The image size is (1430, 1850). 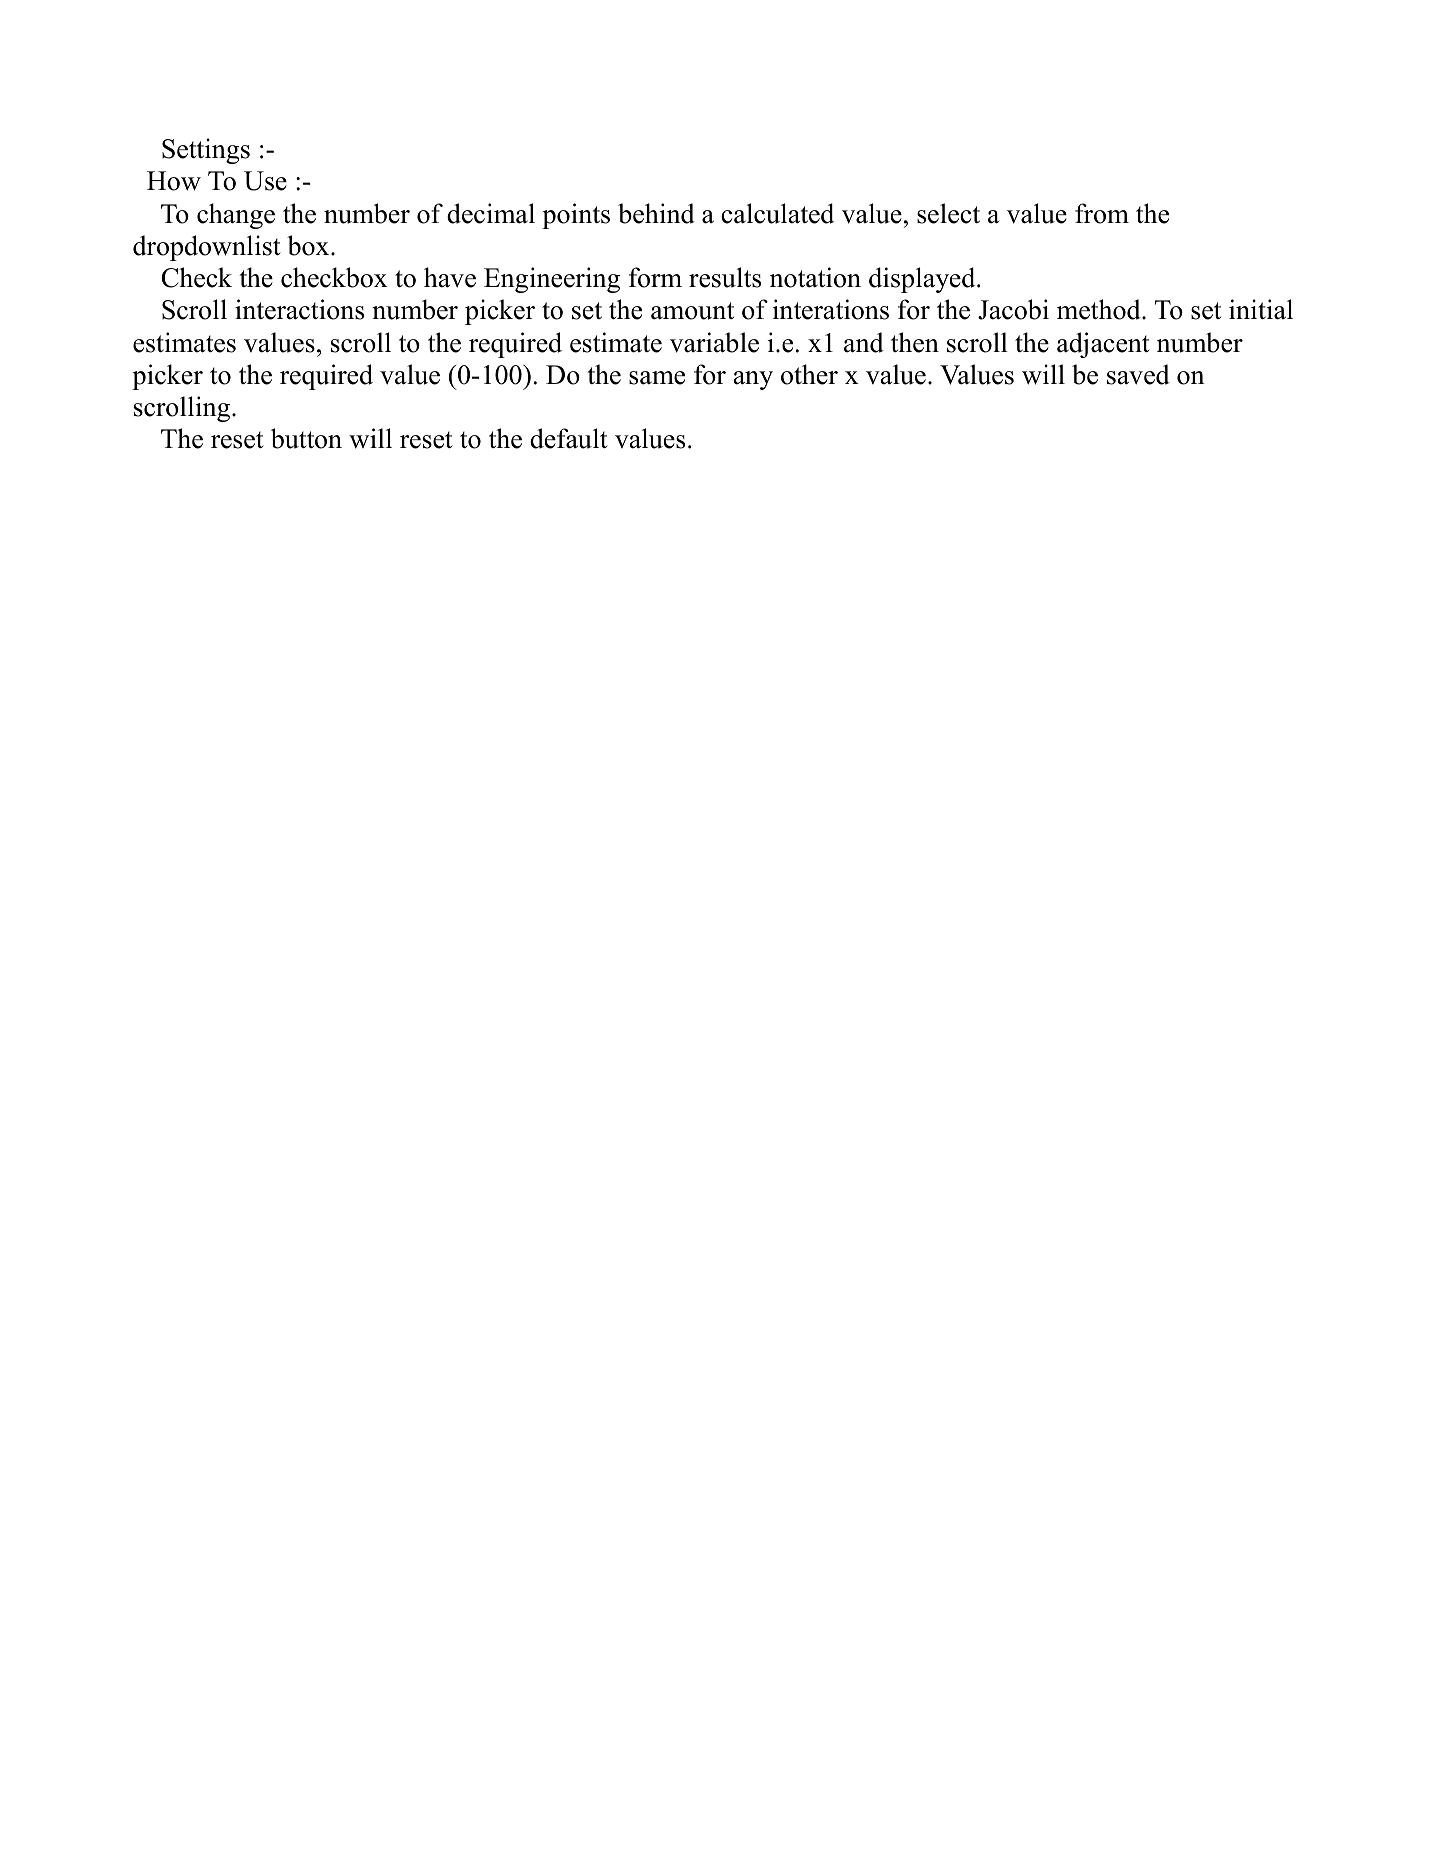 What do you see at coordinates (206, 151) in the image?
I see `Settings` at bounding box center [206, 151].
